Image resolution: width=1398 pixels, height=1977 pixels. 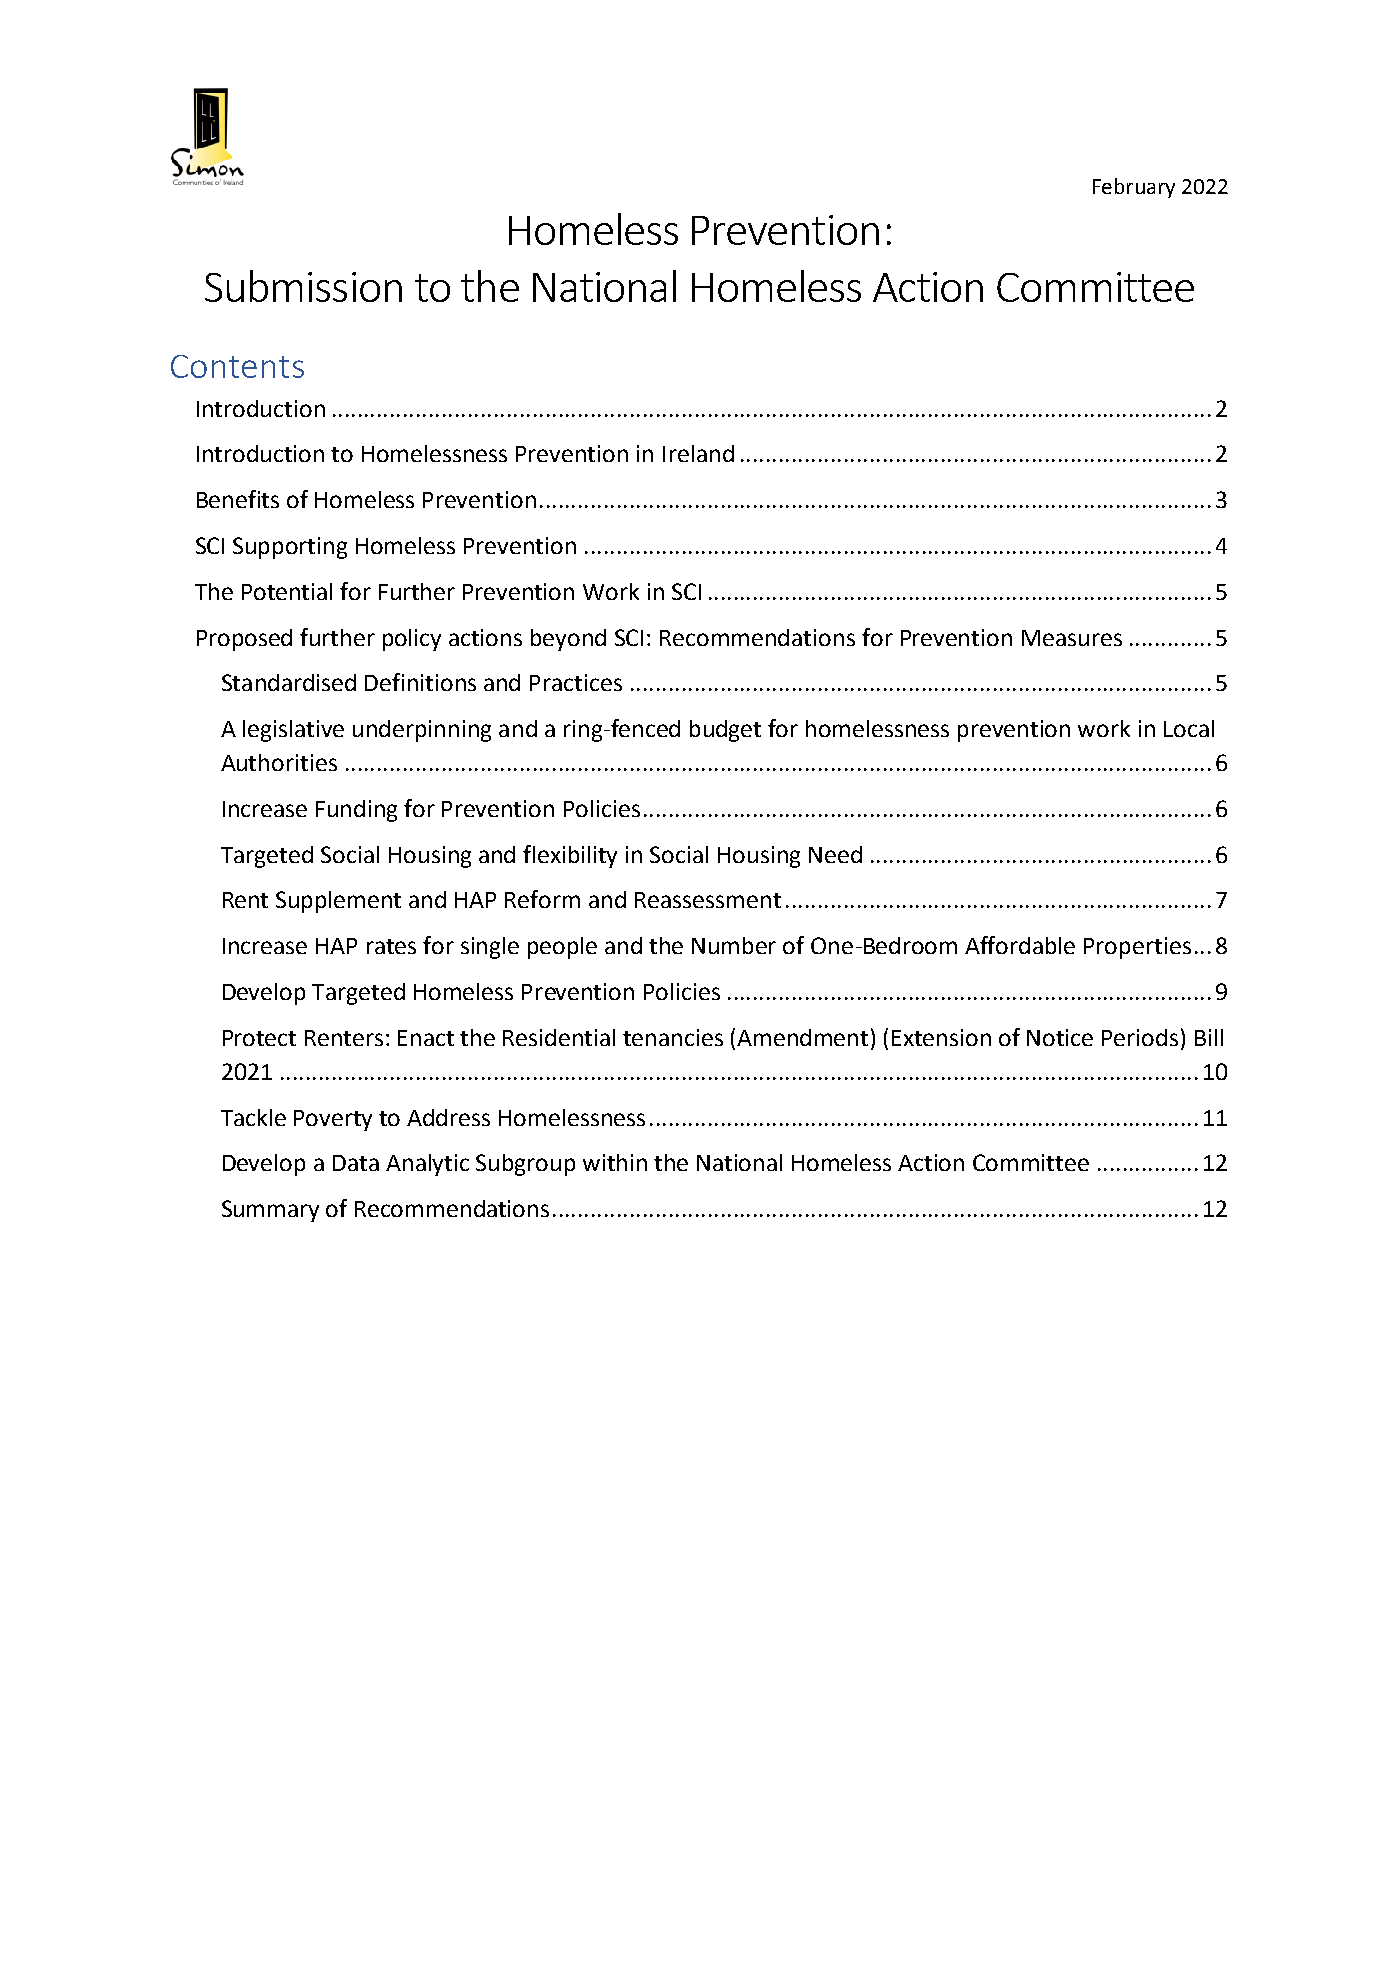 I want to click on Ireland, so click(x=698, y=453).
